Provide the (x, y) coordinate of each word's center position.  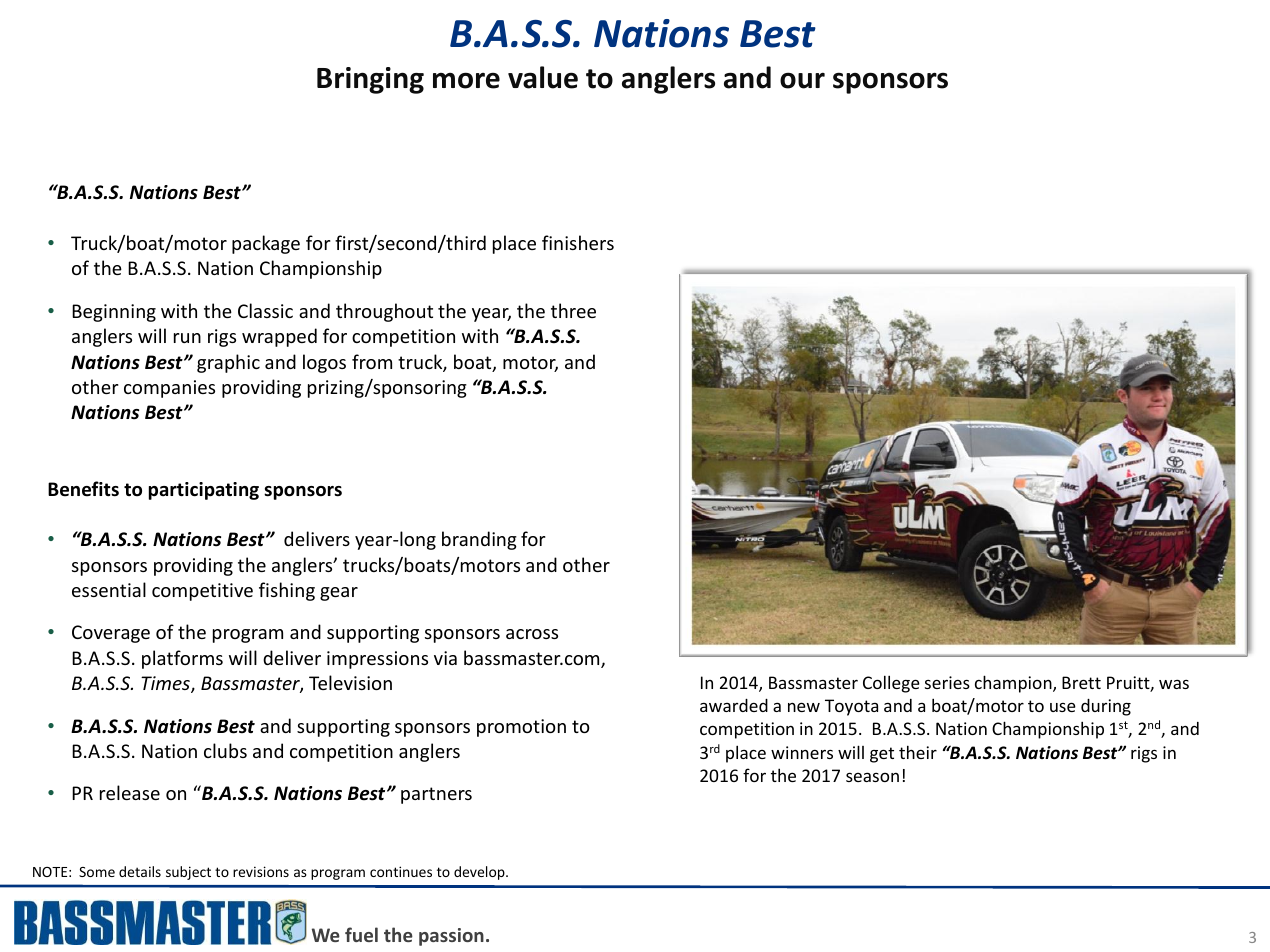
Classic (265, 310)
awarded (734, 705)
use (1063, 707)
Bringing (370, 80)
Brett (1081, 682)
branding (479, 540)
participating (204, 491)
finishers (578, 242)
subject (188, 873)
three (573, 310)
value (543, 77)
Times (166, 684)
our (802, 80)
